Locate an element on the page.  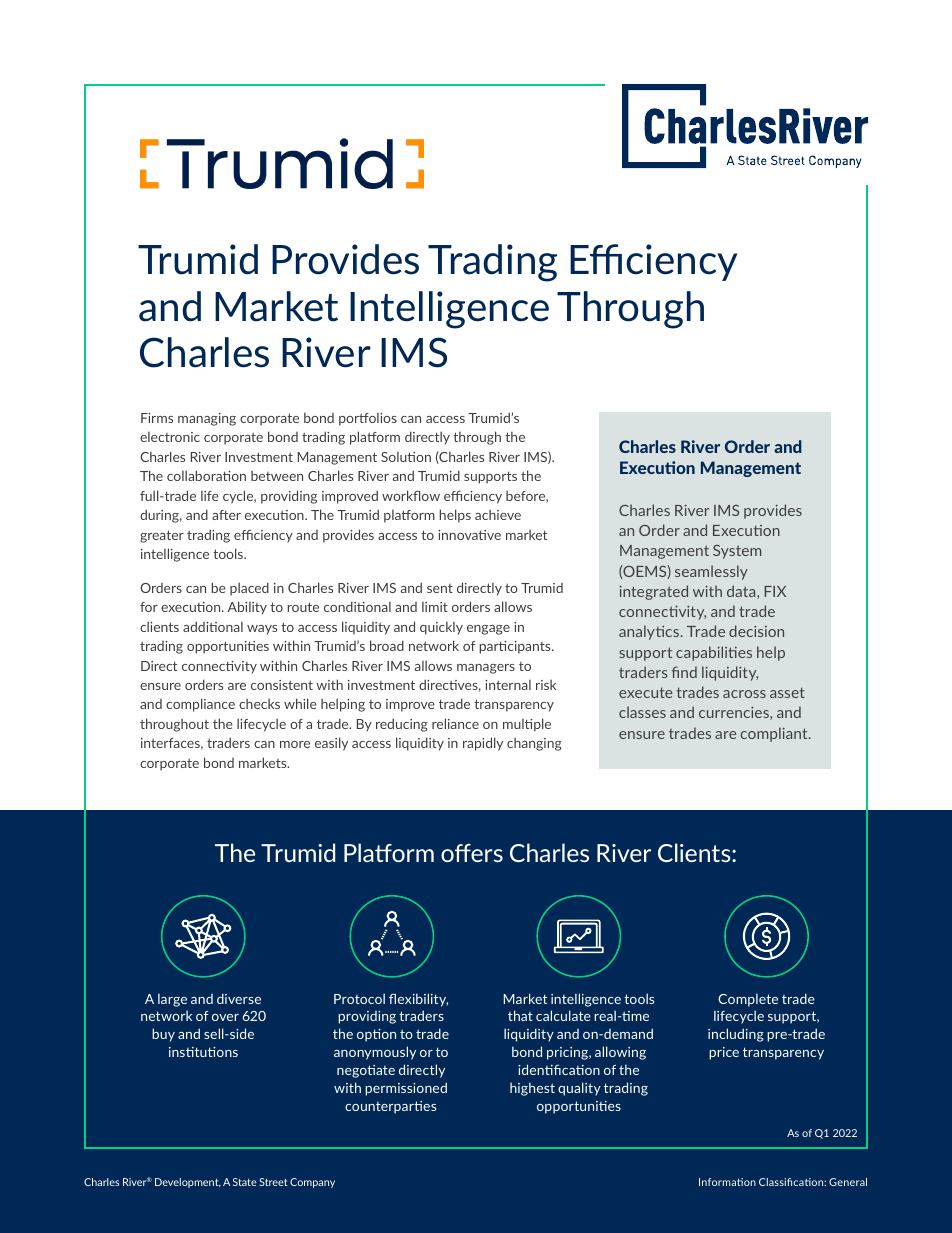
managing is located at coordinates (207, 419).
